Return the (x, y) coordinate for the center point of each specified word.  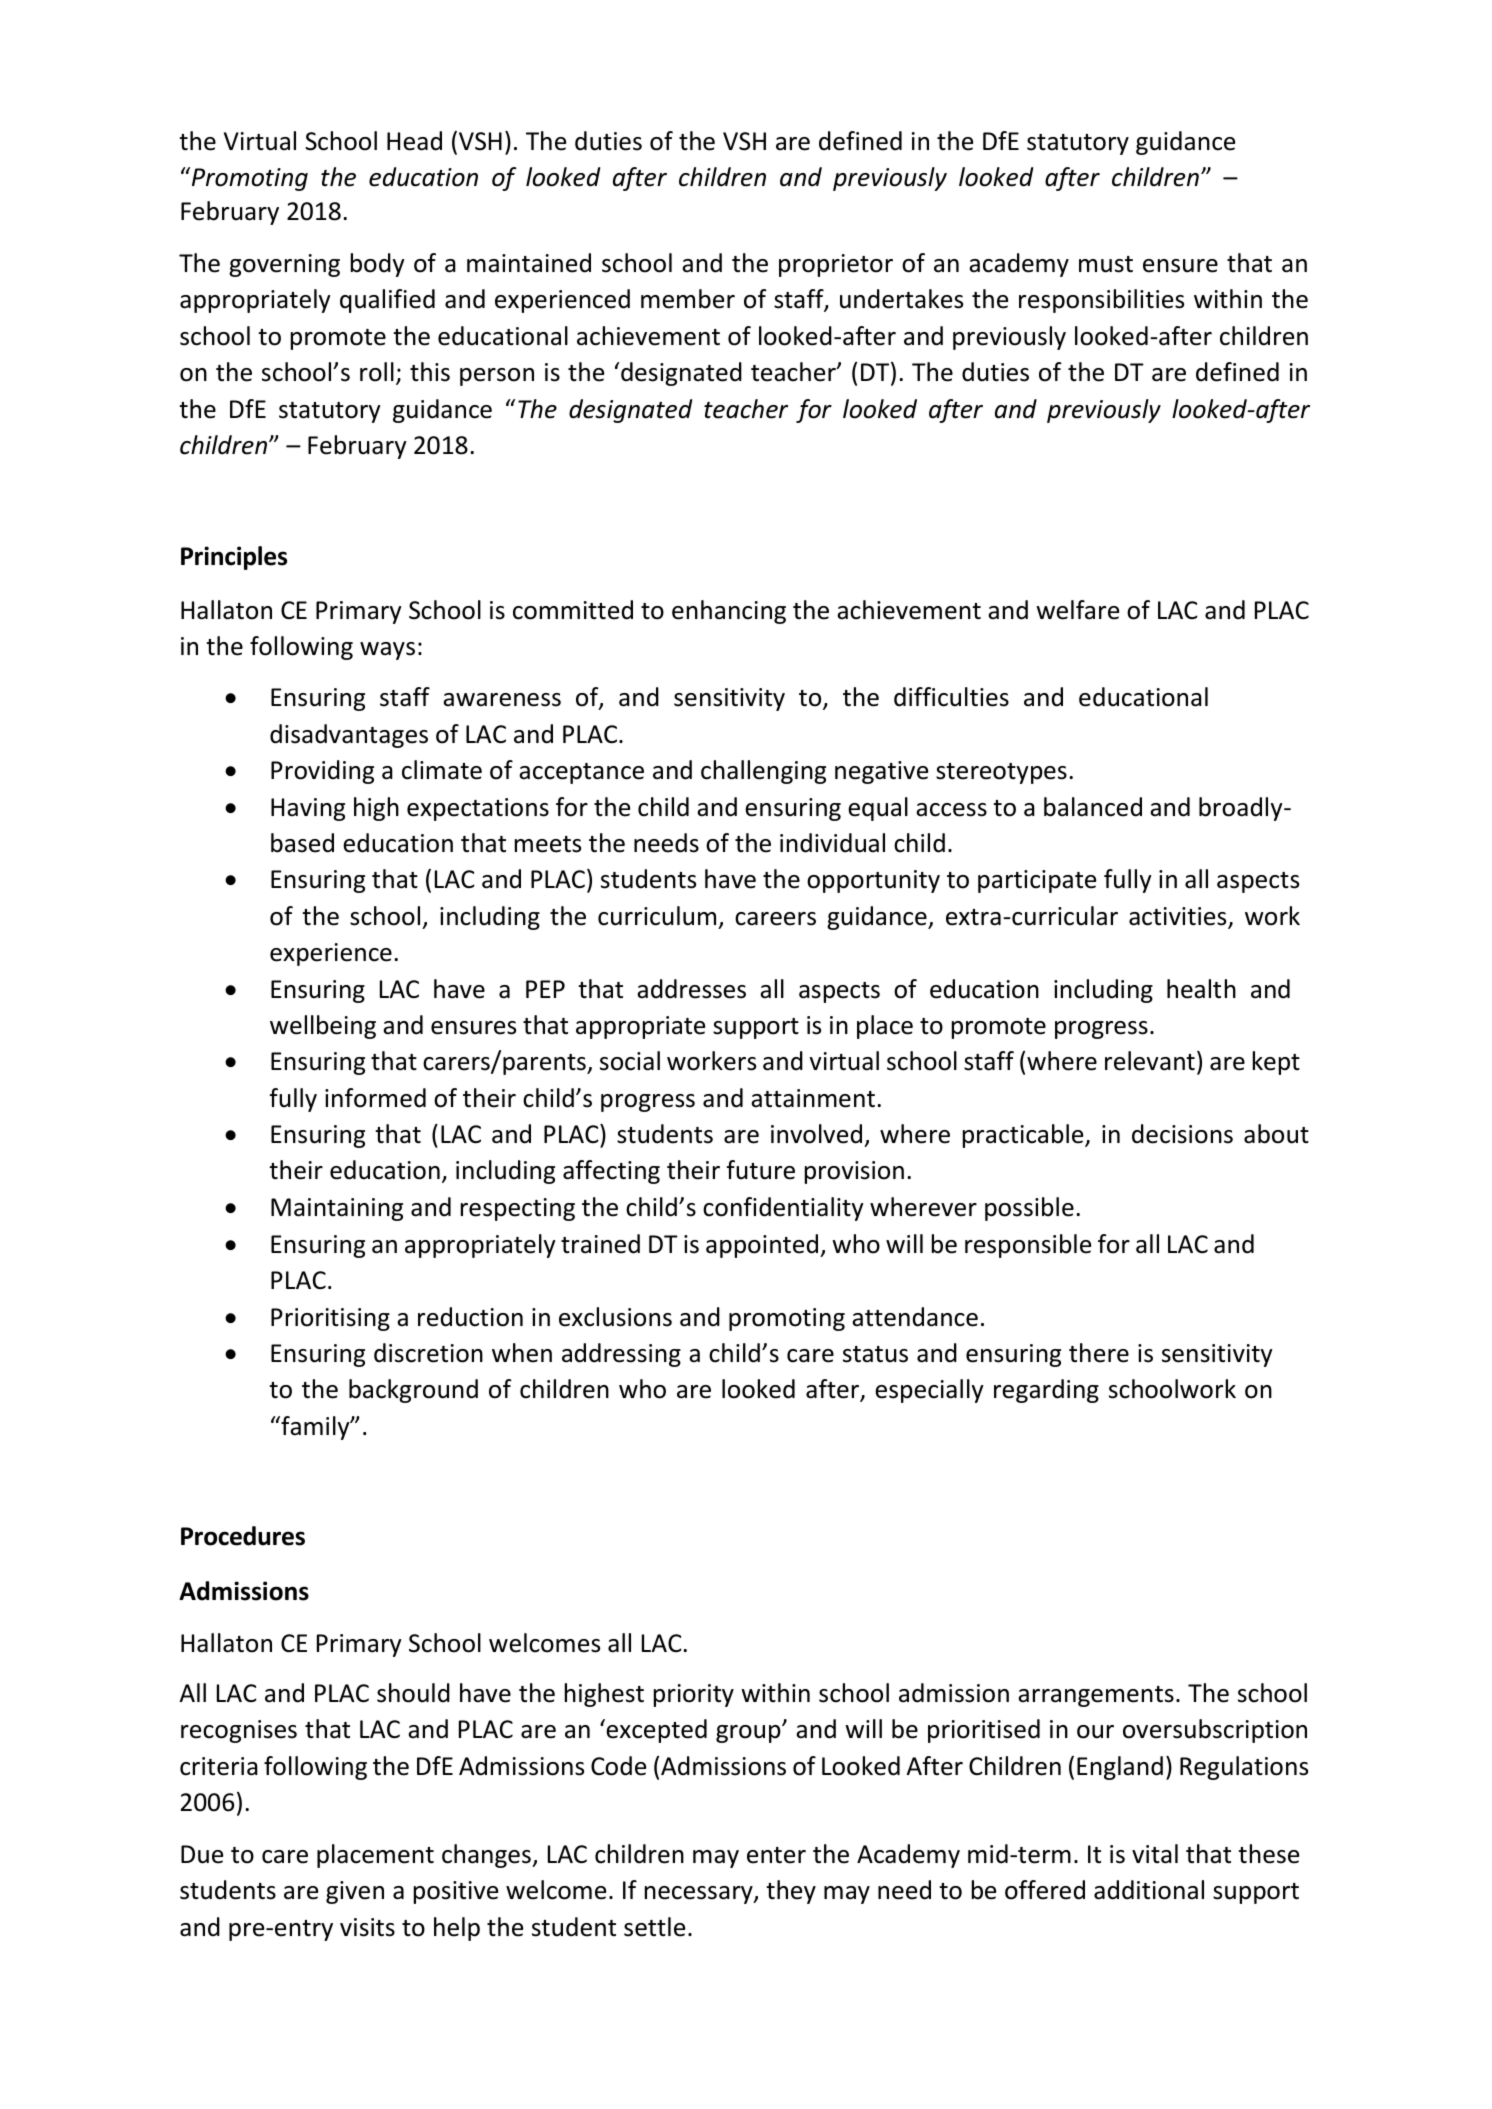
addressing (621, 1355)
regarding (1046, 1391)
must (1106, 264)
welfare (1077, 610)
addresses (691, 989)
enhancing (729, 612)
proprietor (836, 265)
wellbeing (323, 1027)
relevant (1150, 1061)
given (355, 1892)
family (315, 1428)
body (378, 265)
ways (387, 651)
